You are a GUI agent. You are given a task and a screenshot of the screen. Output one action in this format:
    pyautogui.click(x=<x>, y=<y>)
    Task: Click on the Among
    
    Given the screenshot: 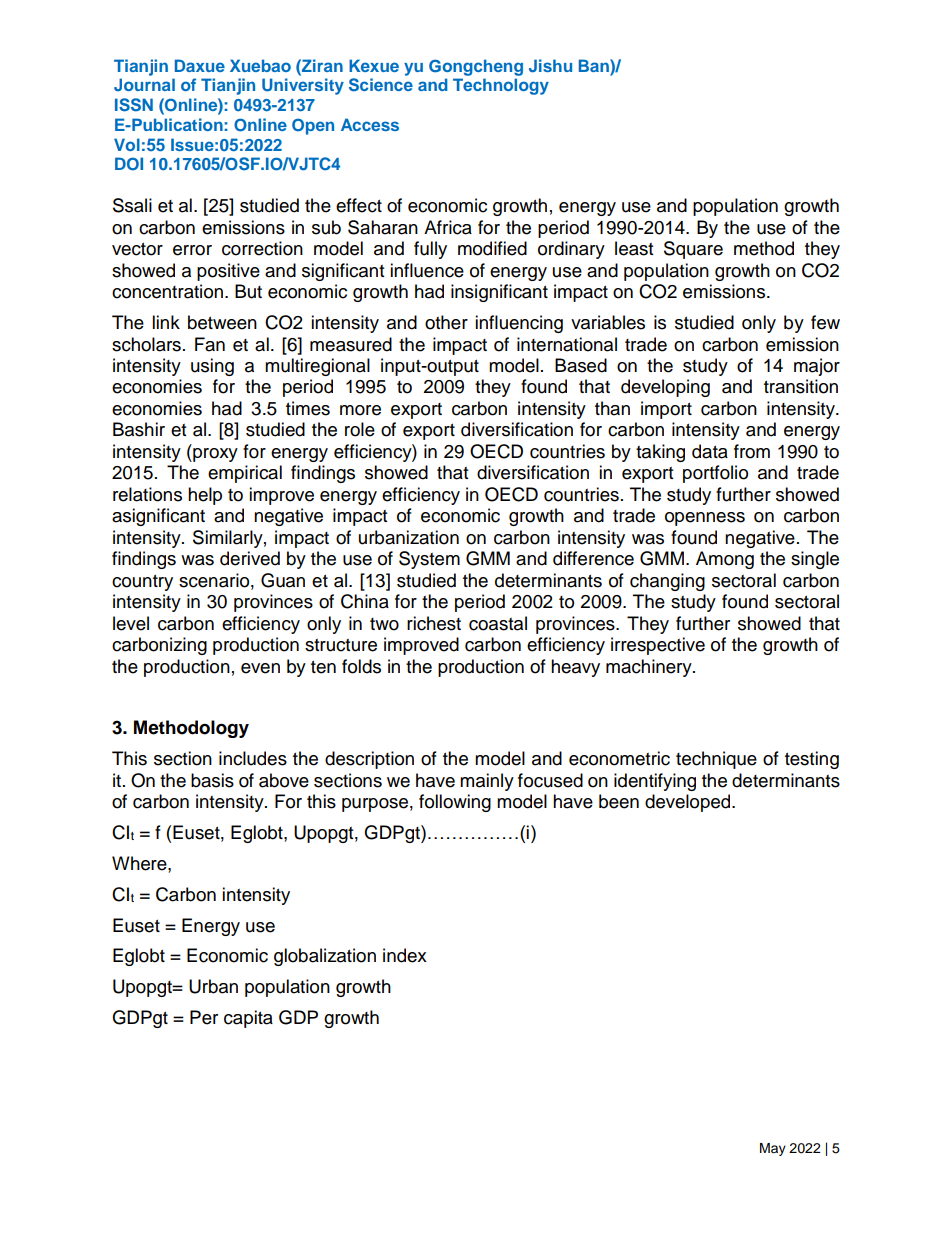 What is the action you would take?
    pyautogui.click(x=725, y=560)
